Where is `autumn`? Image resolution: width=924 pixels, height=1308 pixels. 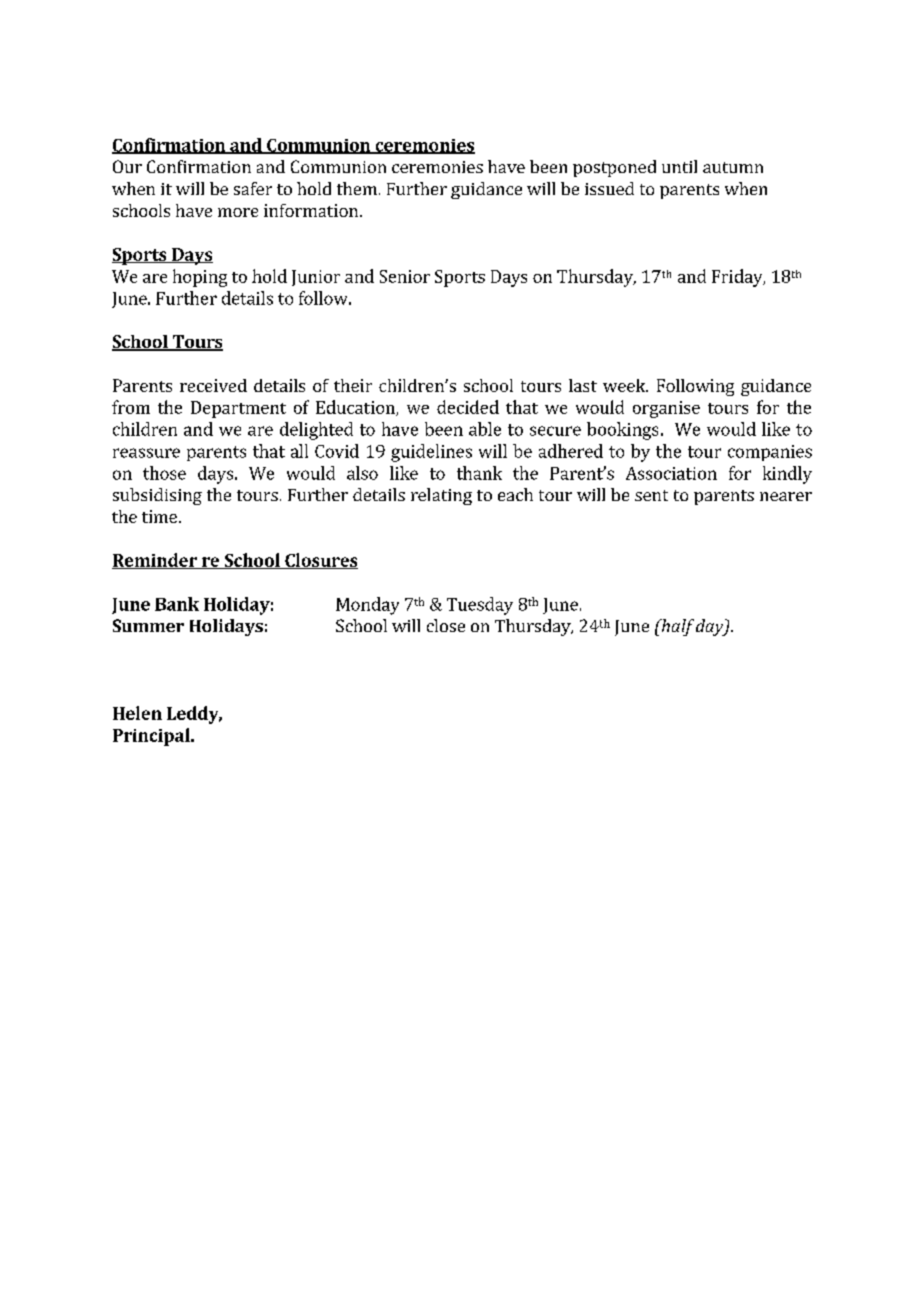
autumn is located at coordinates (733, 167).
